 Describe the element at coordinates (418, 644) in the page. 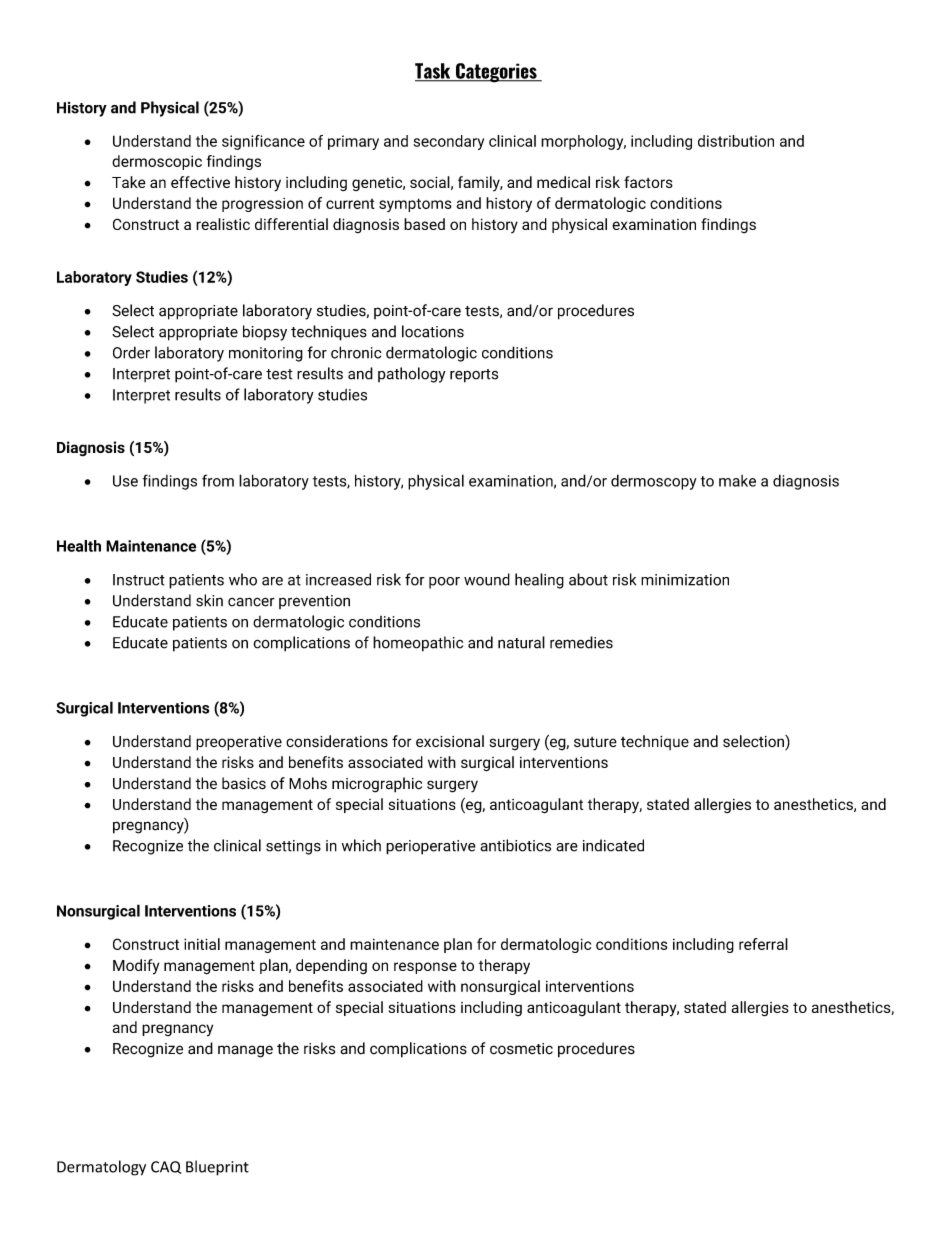

I see `homeopathic` at that location.
